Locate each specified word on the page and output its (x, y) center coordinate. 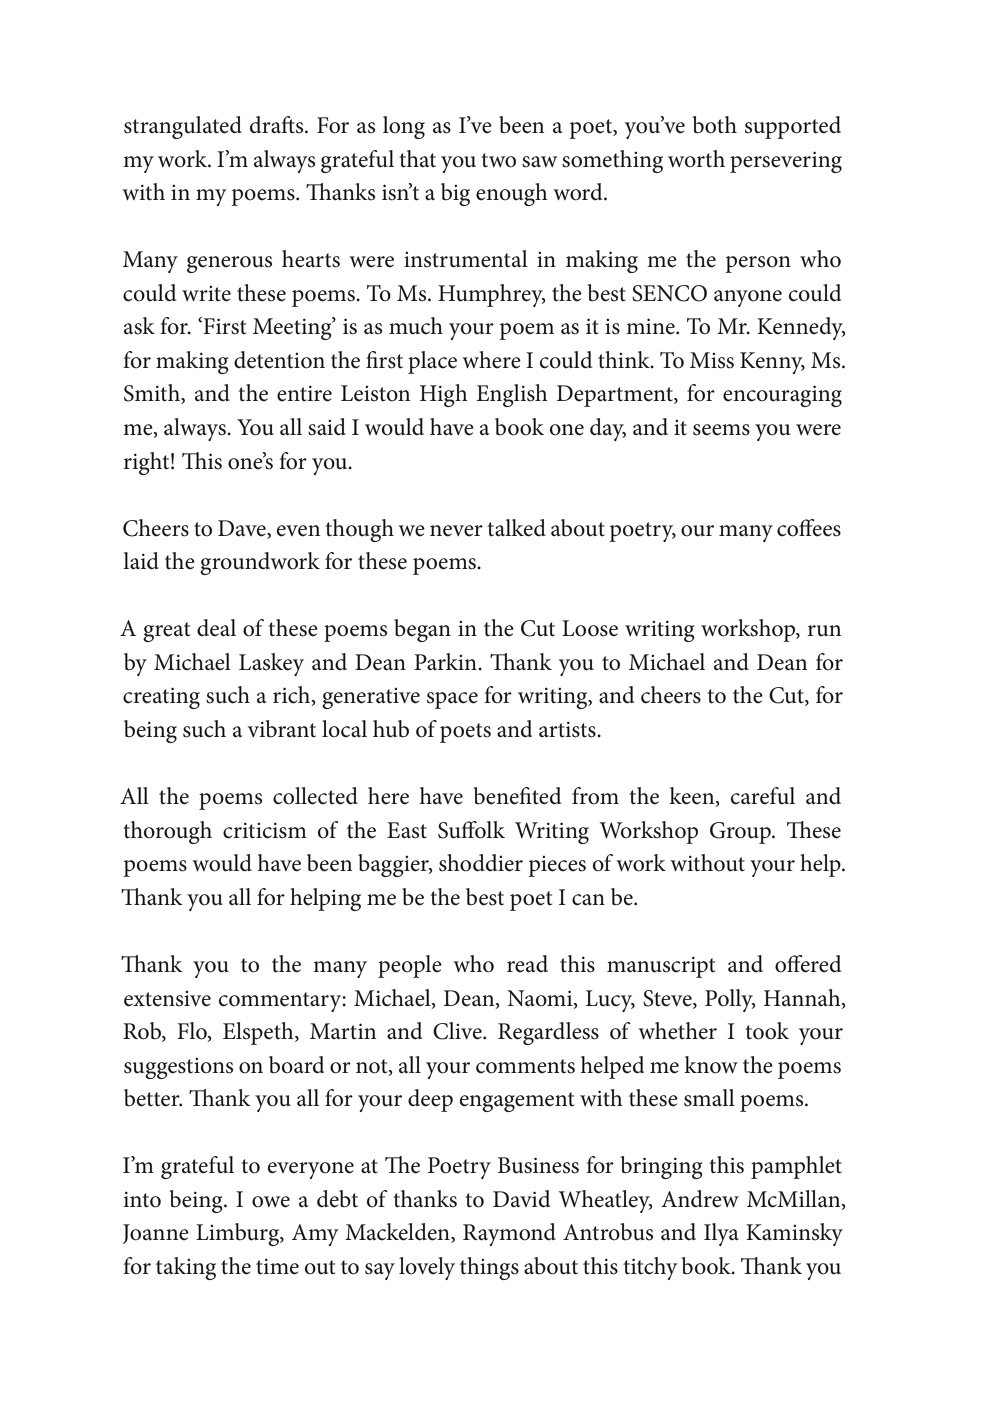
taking (186, 1268)
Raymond (509, 1234)
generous (229, 264)
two (498, 160)
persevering (786, 162)
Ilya (721, 1234)
